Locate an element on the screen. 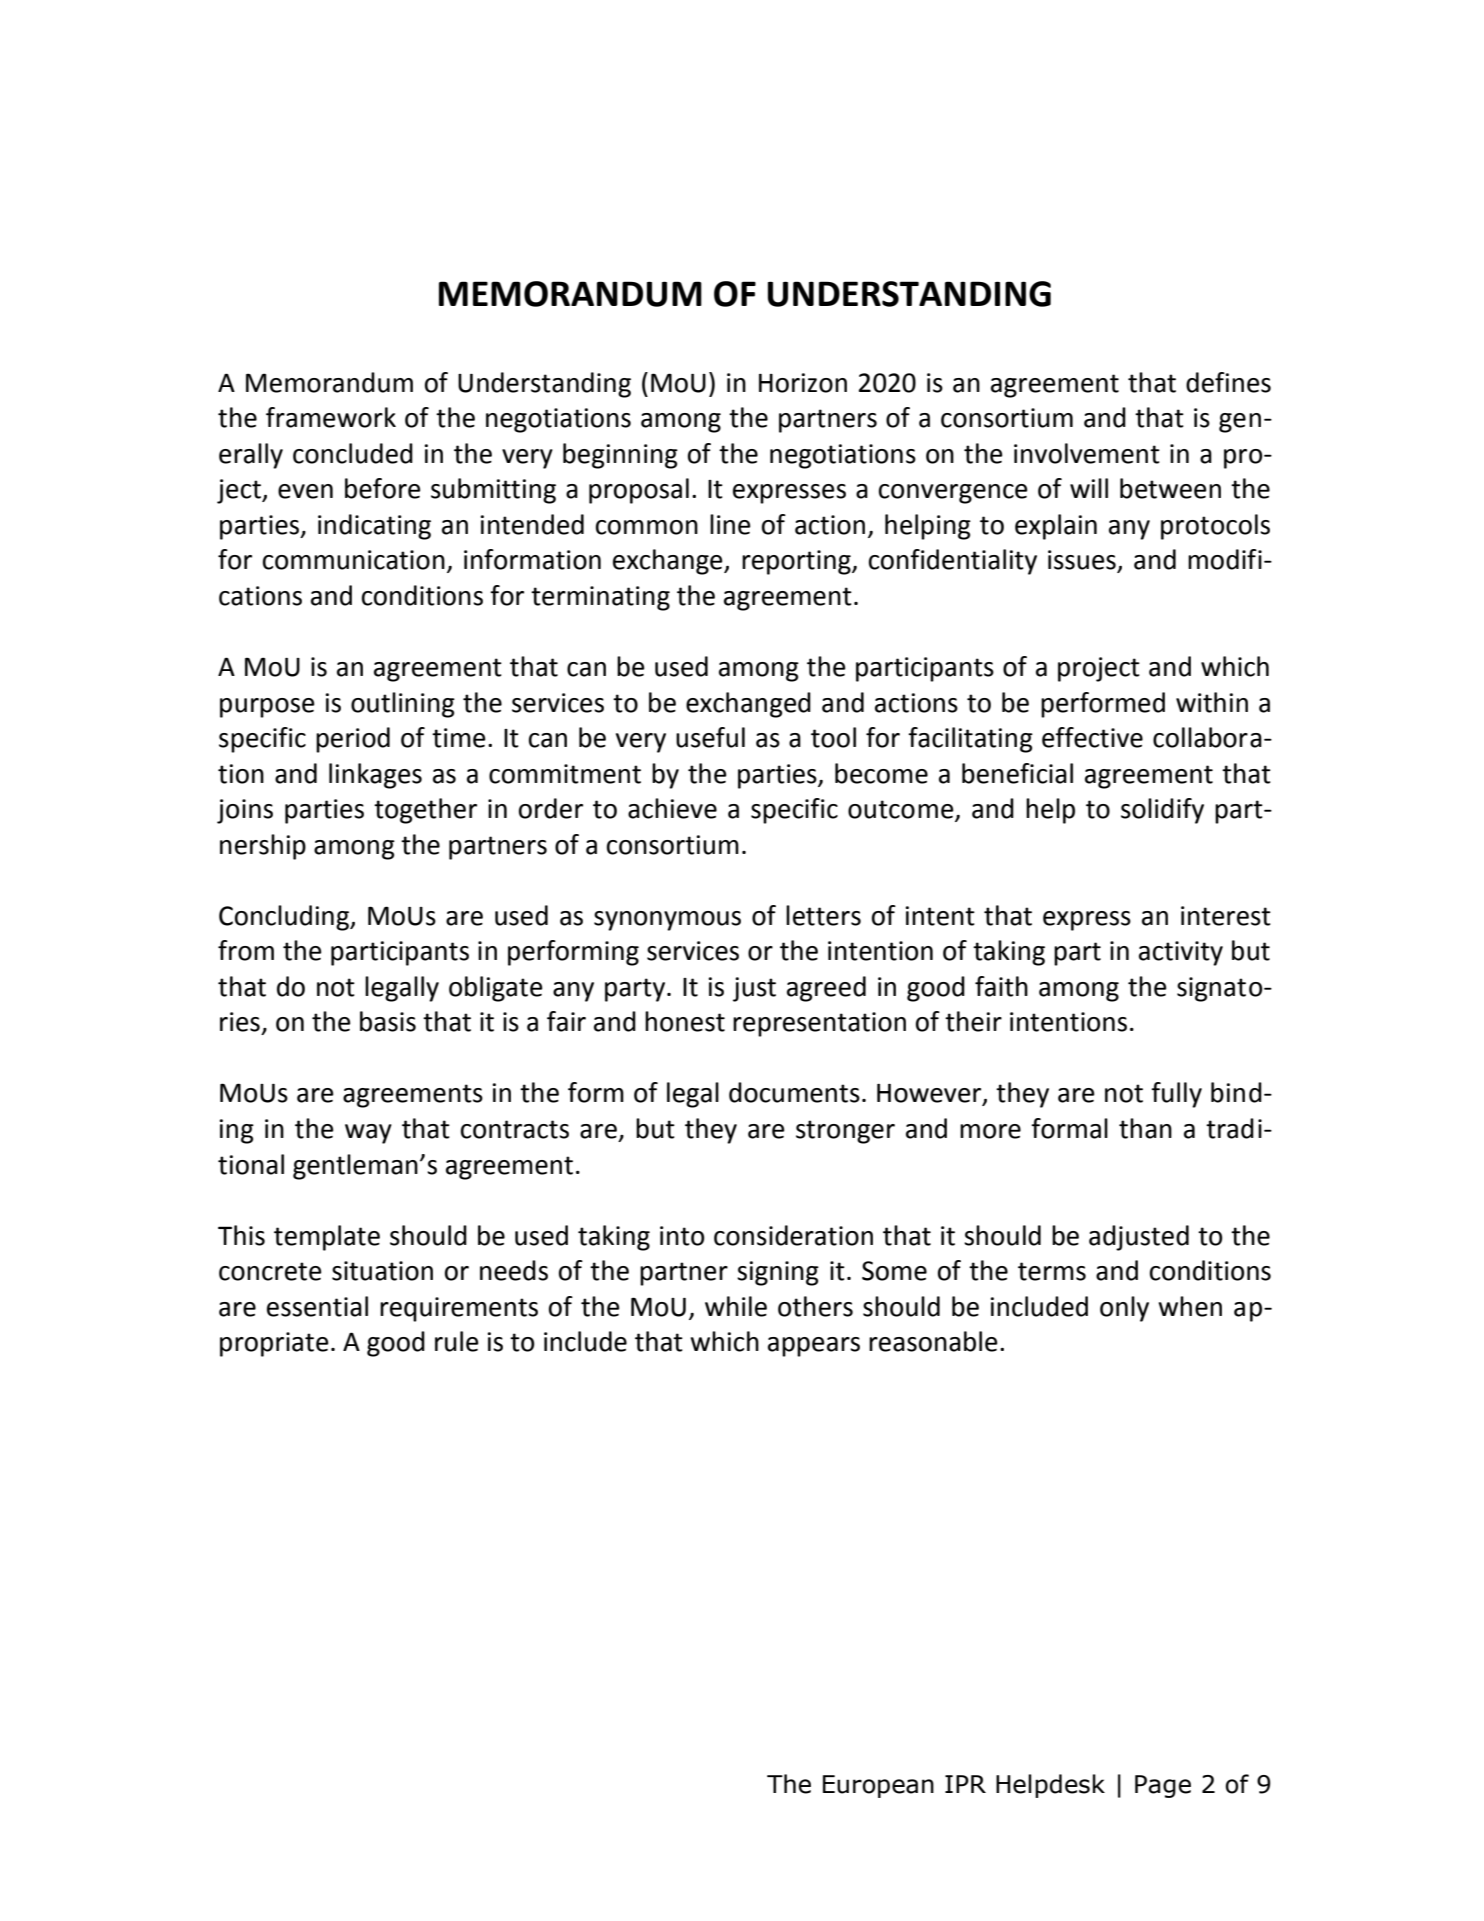 This screenshot has height=1921, width=1484. Page is located at coordinates (1163, 1786).
